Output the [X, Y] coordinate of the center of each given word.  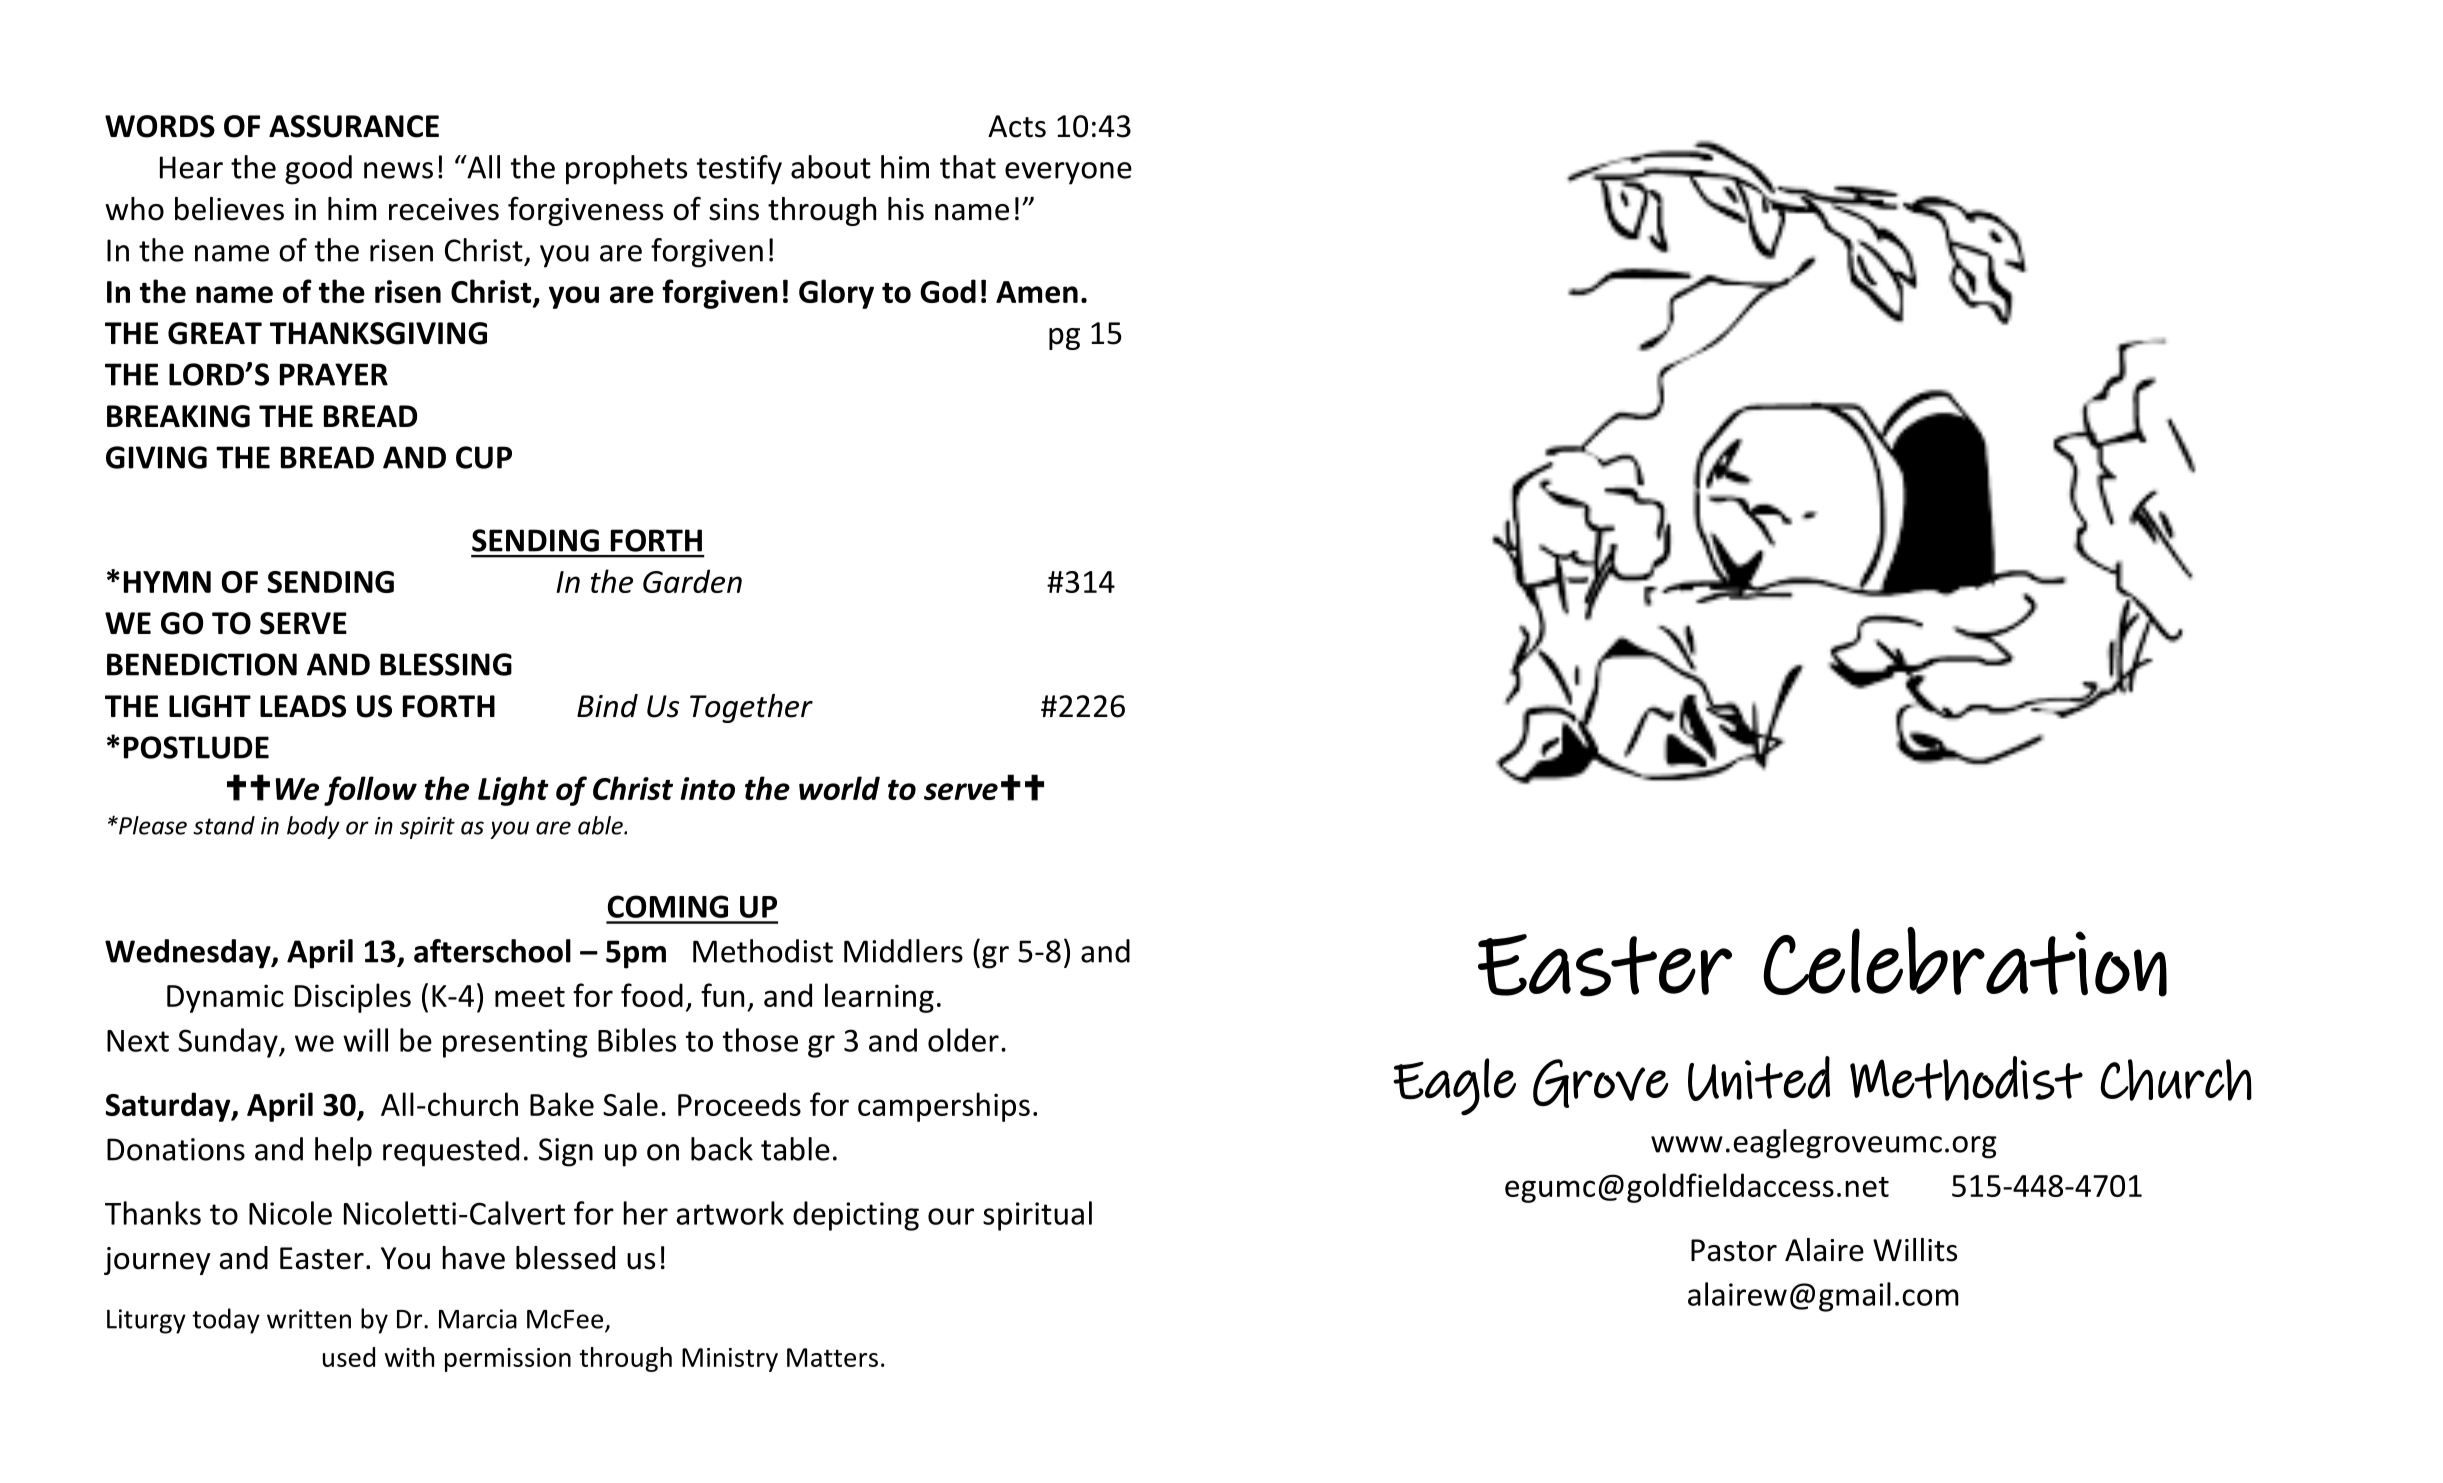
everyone [1068, 173]
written [309, 1319]
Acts [1017, 126]
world [839, 788]
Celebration [1965, 962]
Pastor [1734, 1250]
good [318, 170]
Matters [832, 1357]
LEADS [303, 706]
